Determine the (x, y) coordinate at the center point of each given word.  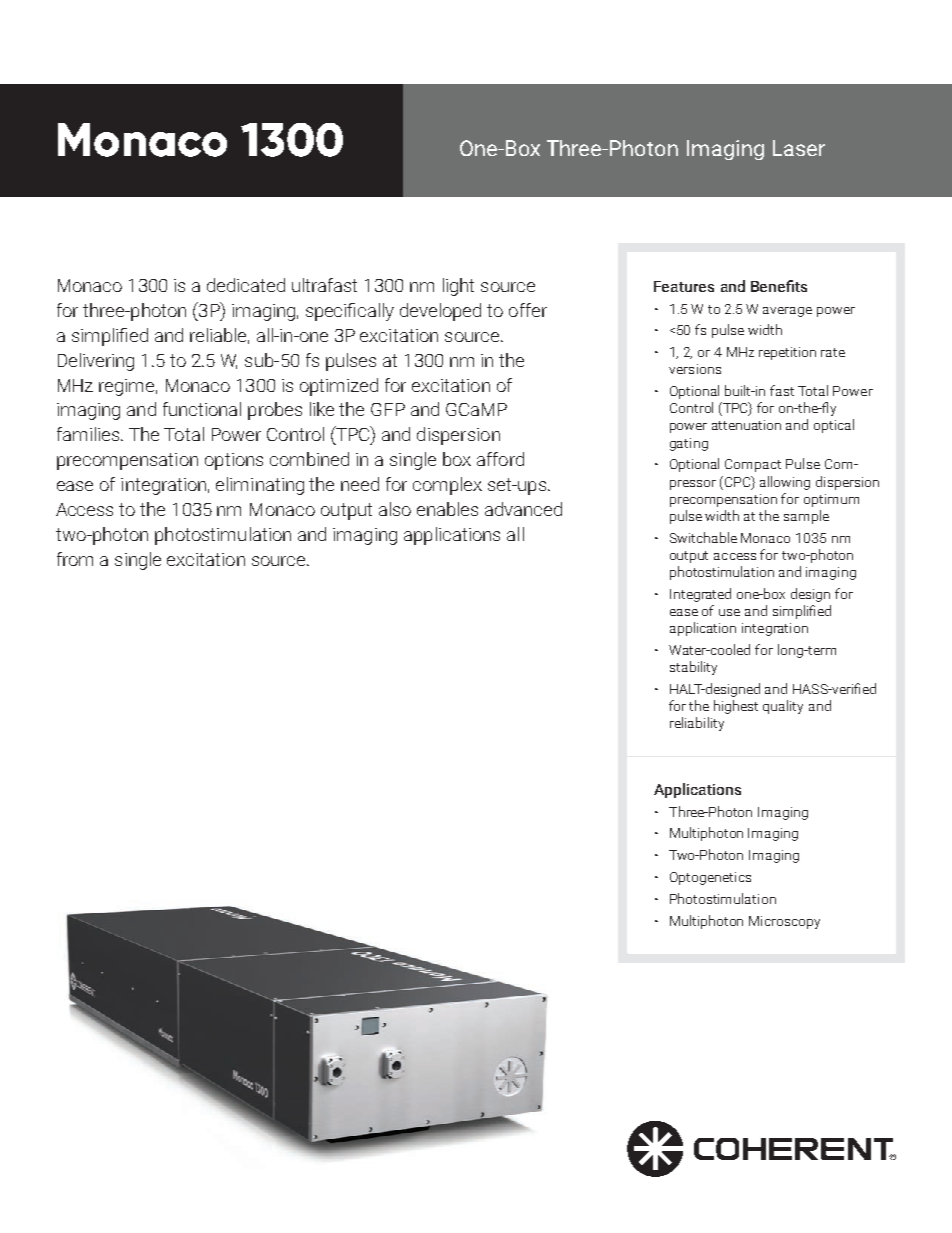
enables (447, 509)
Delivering (96, 362)
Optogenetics (710, 878)
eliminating (260, 486)
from (75, 559)
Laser (799, 148)
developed (440, 312)
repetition (787, 353)
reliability (697, 724)
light (458, 287)
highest (736, 707)
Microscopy (784, 922)
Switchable (703, 537)
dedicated (246, 285)
